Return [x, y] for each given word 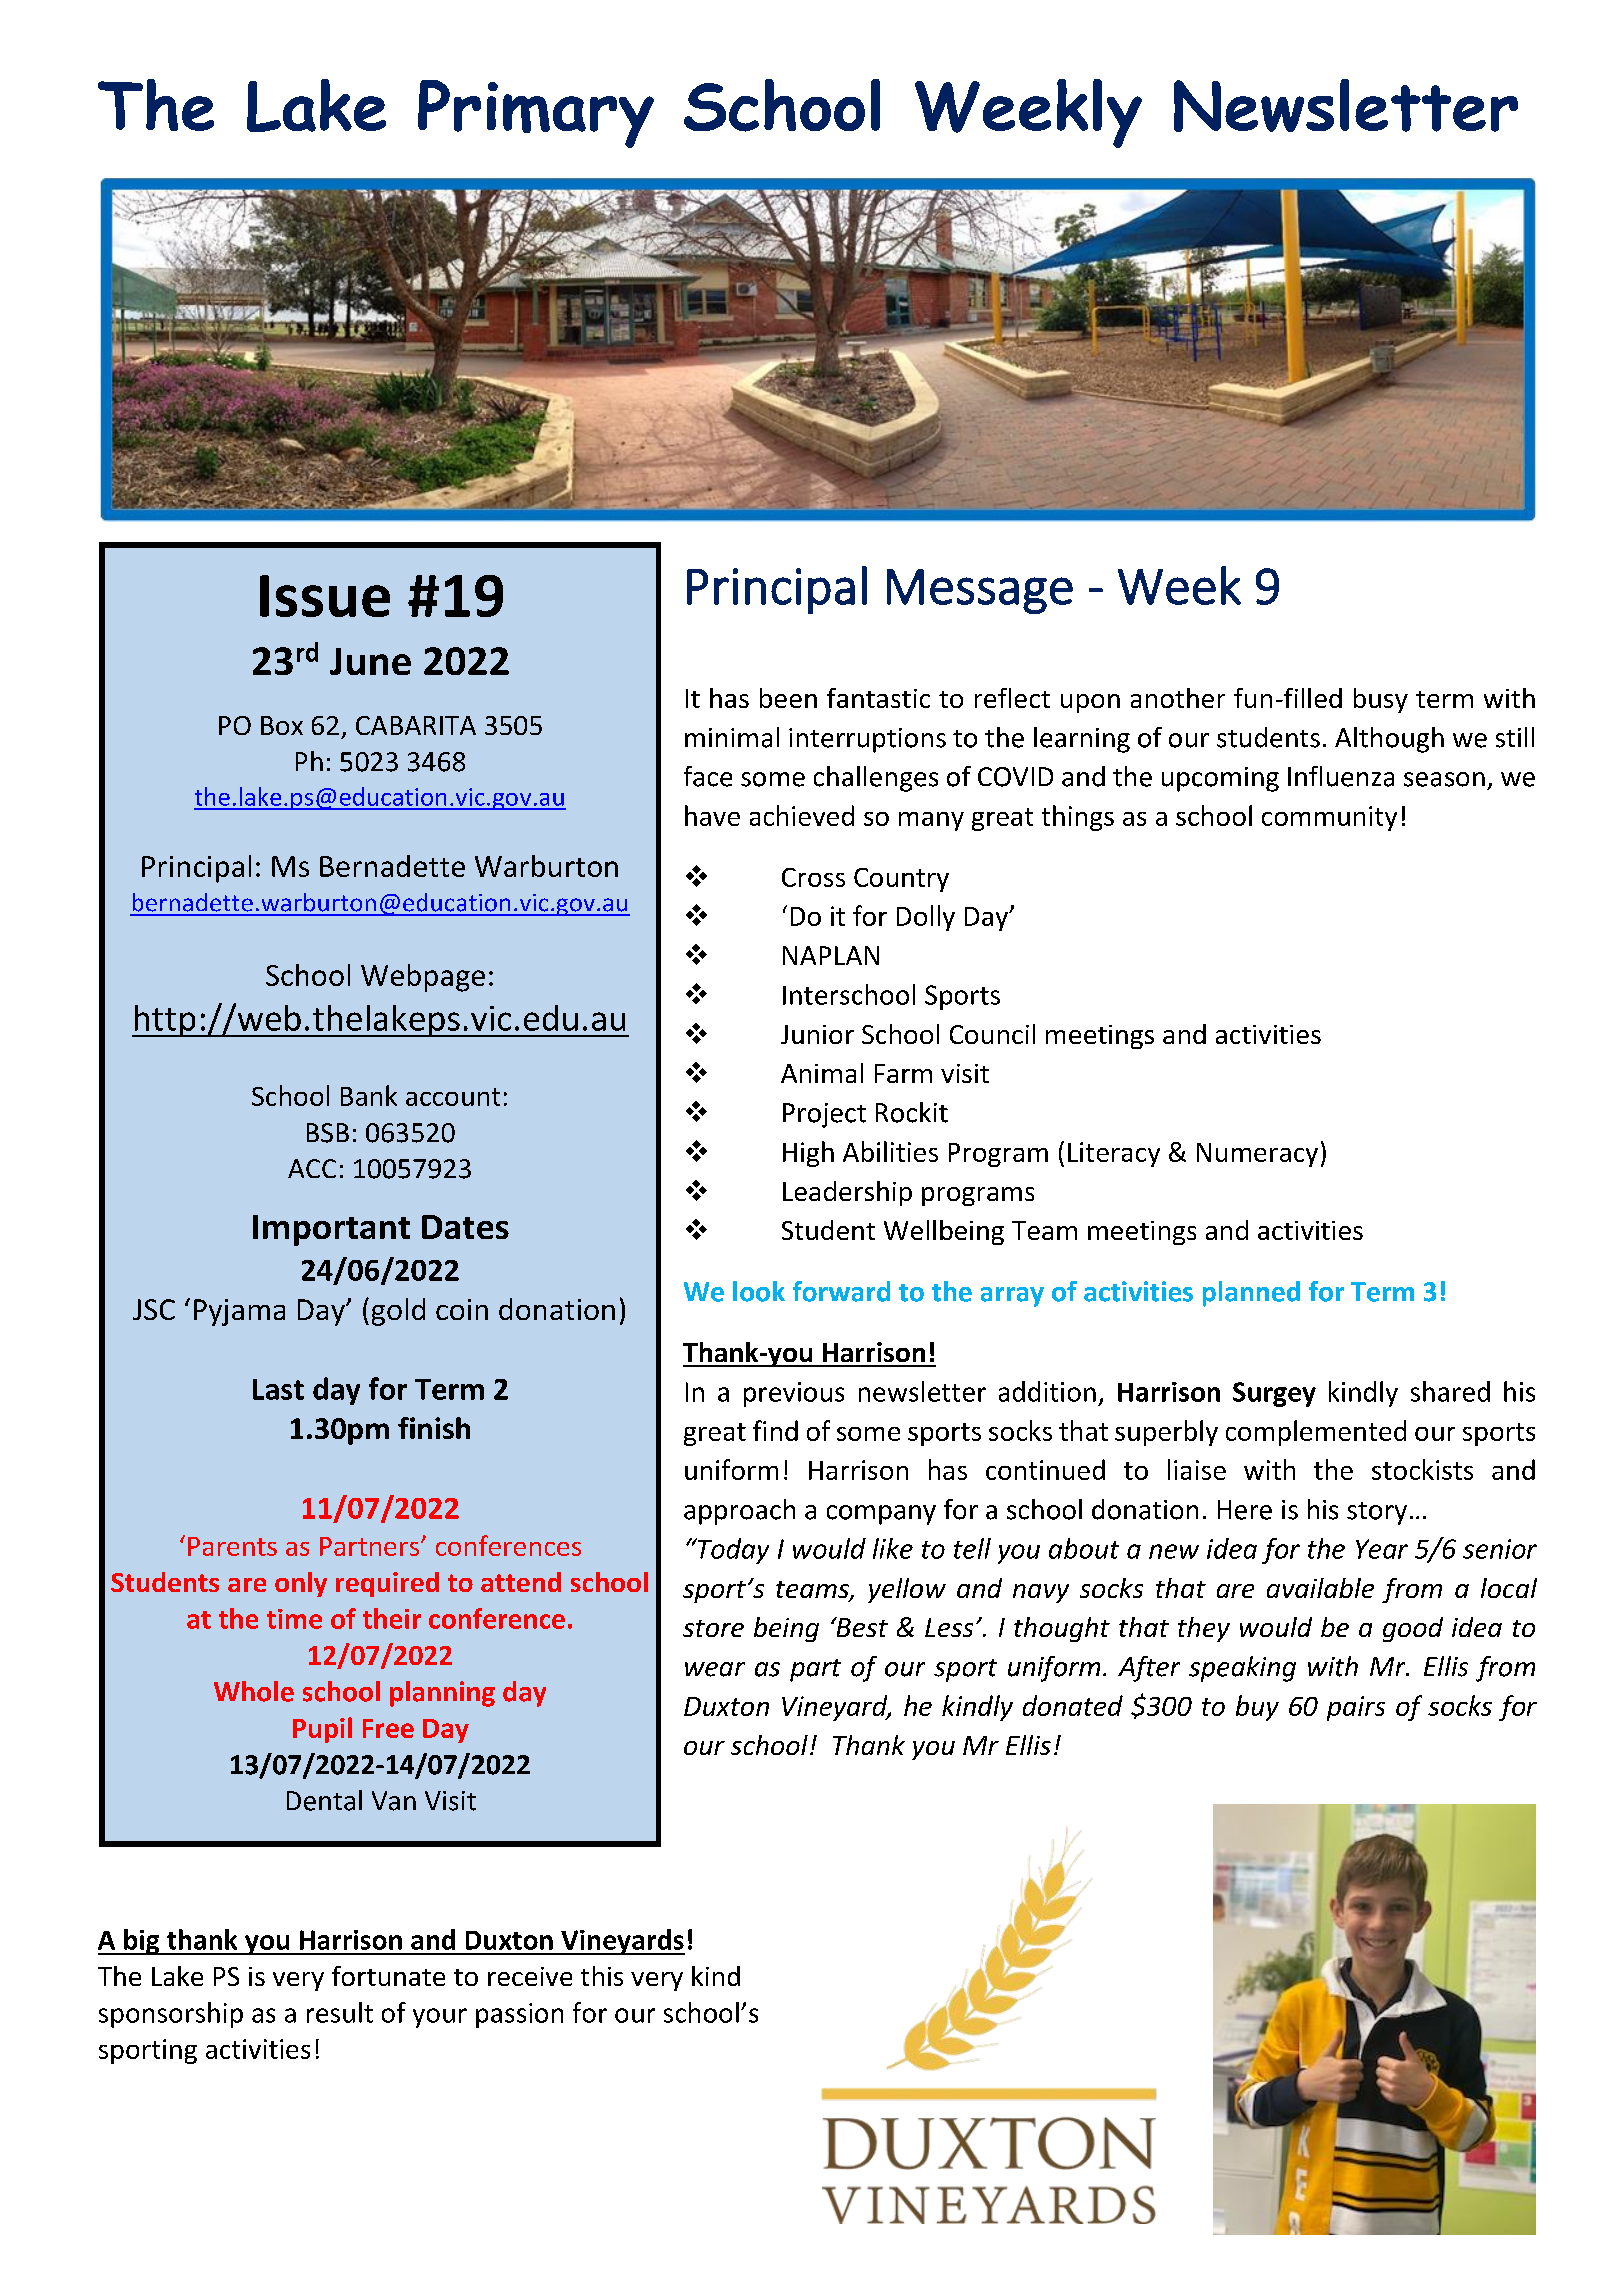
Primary [536, 114]
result [340, 2012]
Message [980, 591]
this [602, 1976]
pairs [1356, 1708]
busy [1381, 700]
